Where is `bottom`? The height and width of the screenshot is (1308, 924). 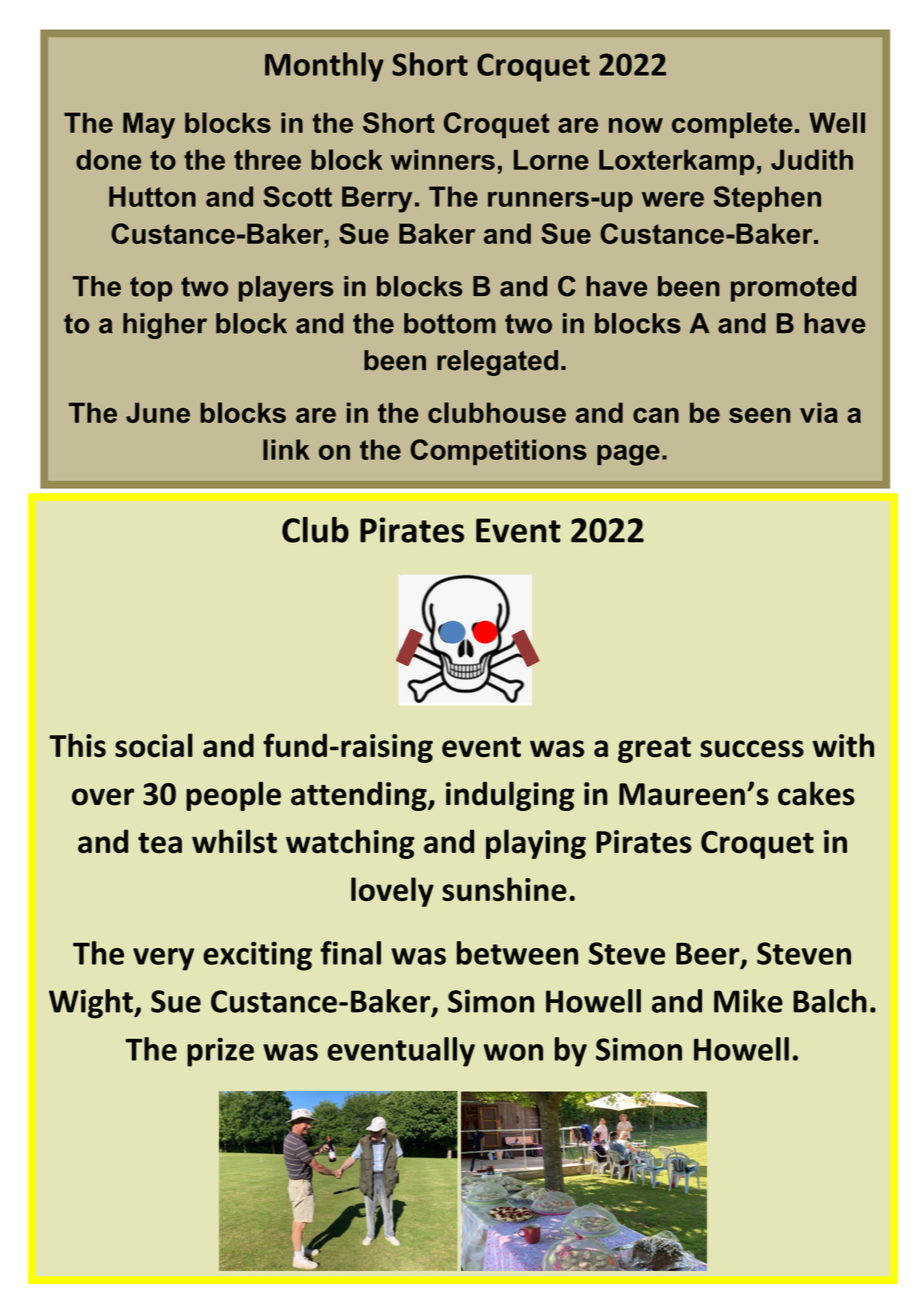
bottom is located at coordinates (450, 323).
